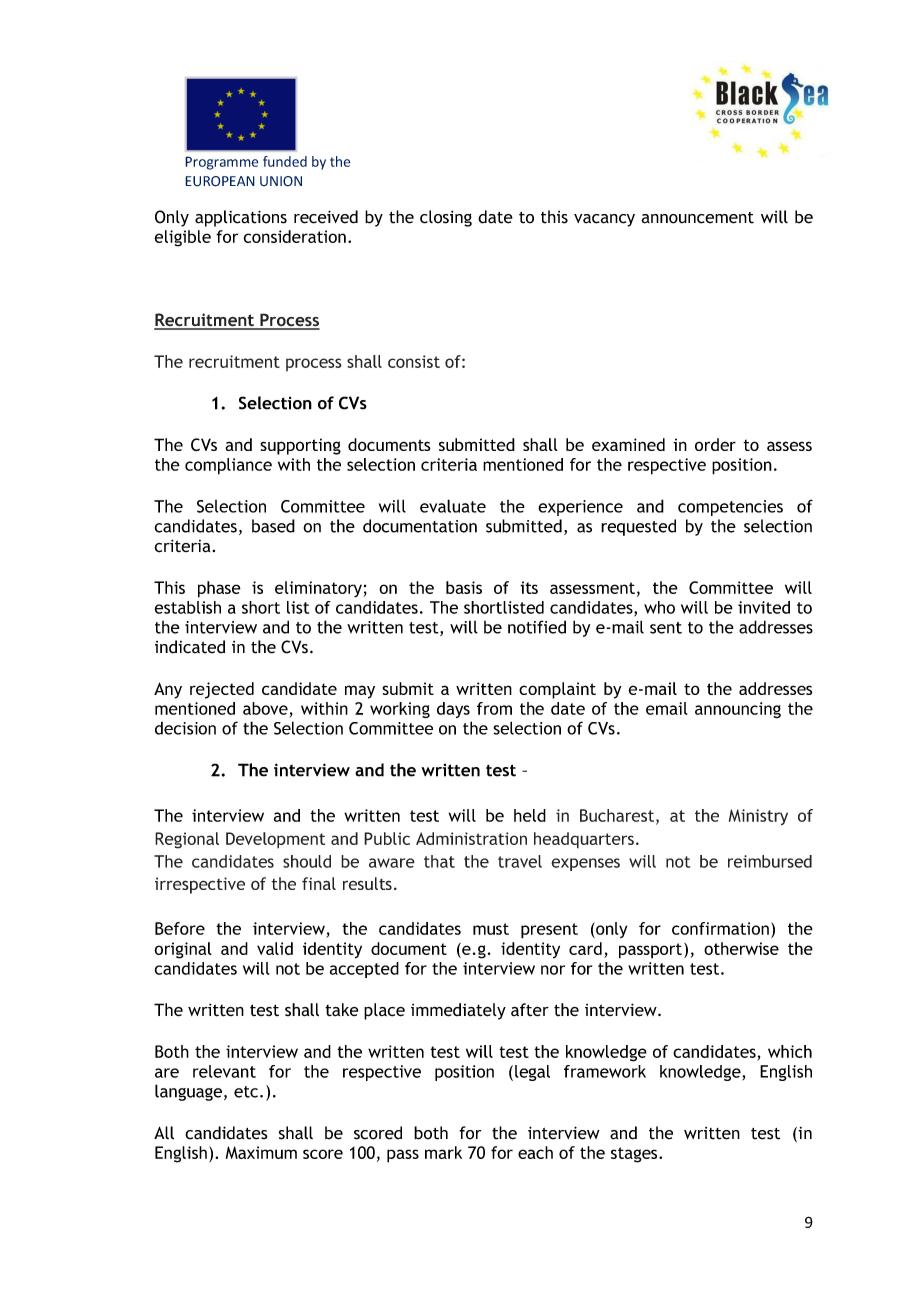 The image size is (924, 1308). What do you see at coordinates (491, 929) in the image?
I see `must` at bounding box center [491, 929].
